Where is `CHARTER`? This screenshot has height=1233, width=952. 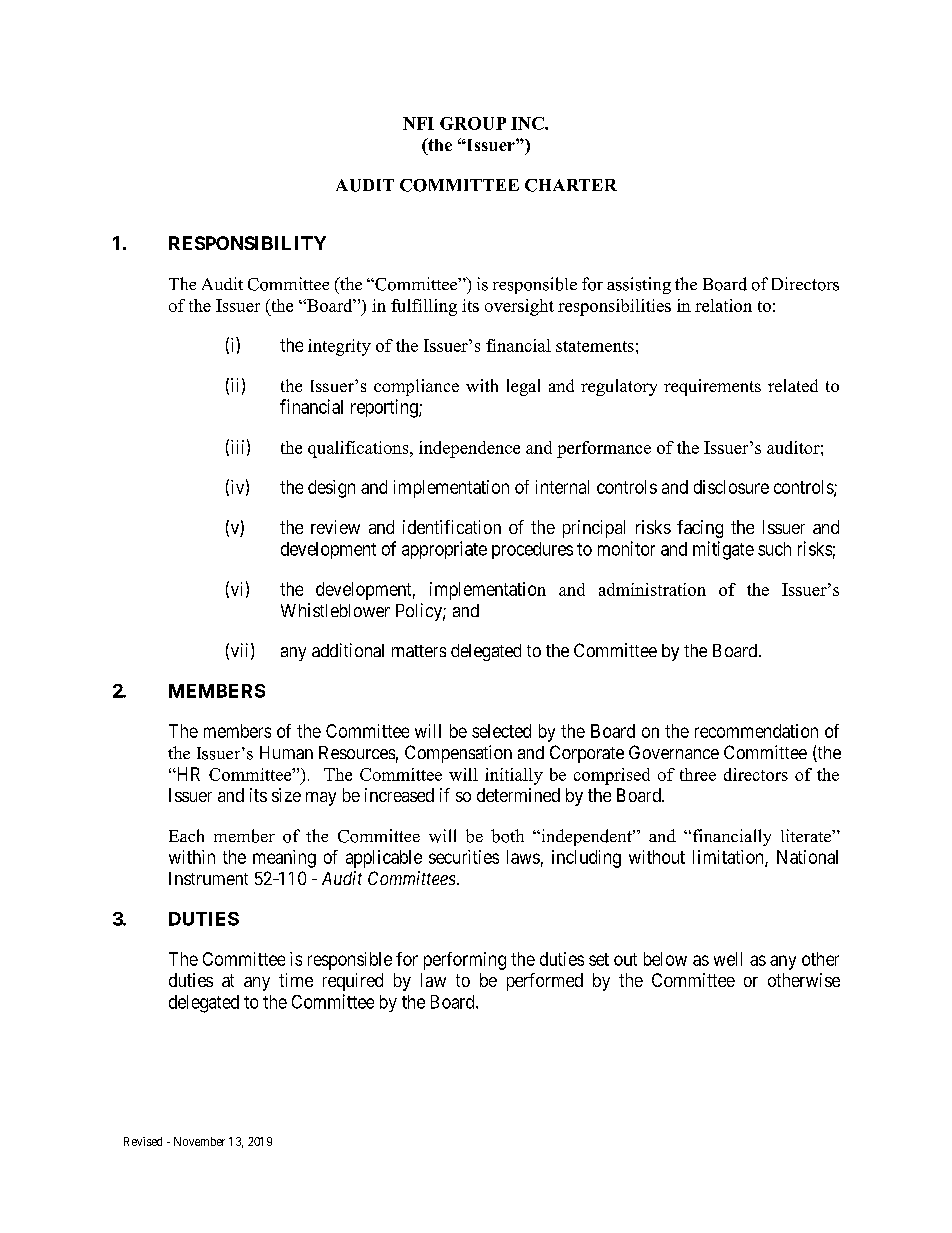 CHARTER is located at coordinates (571, 185).
